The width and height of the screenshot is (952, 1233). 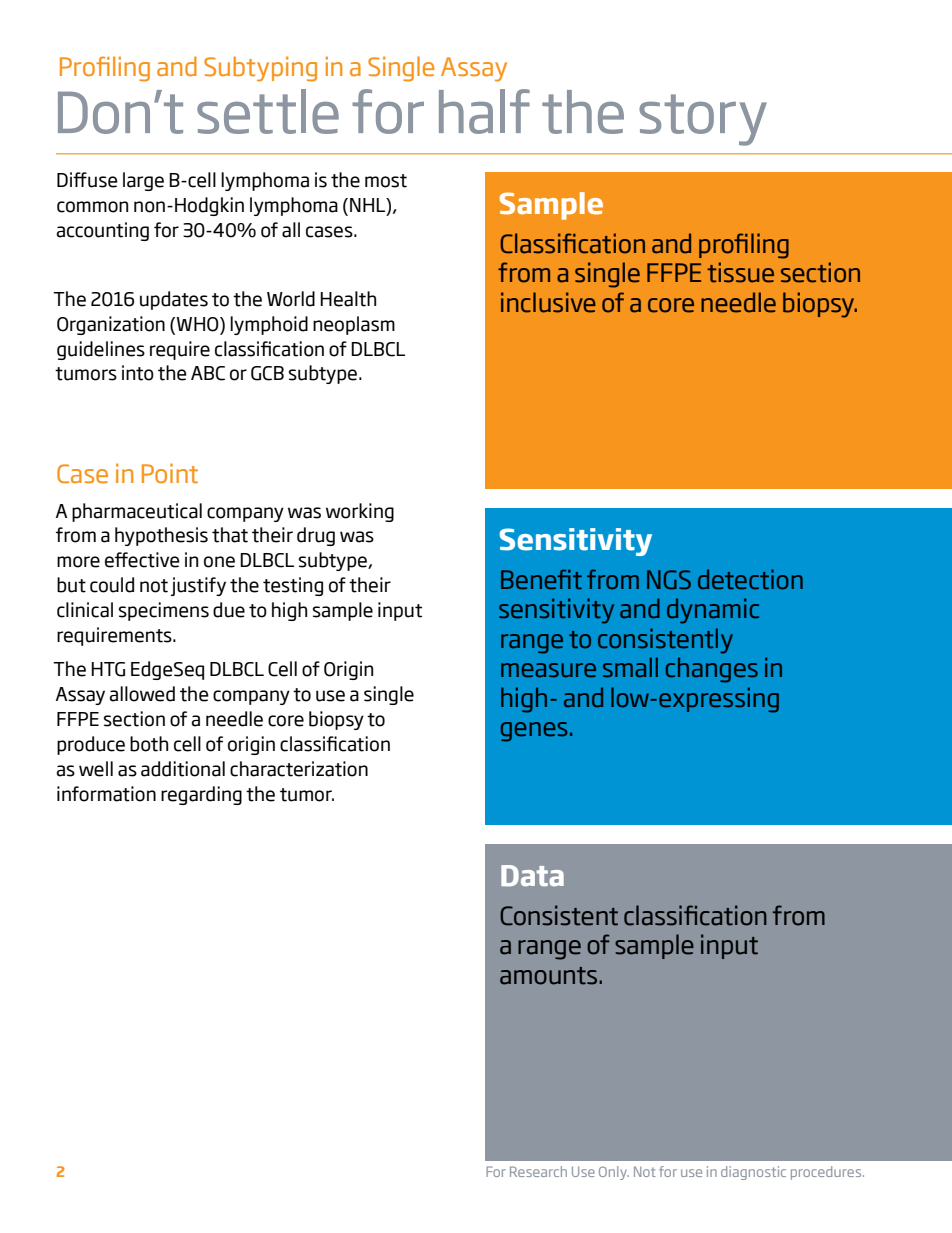 What do you see at coordinates (541, 579) in the screenshot?
I see `Benefit` at bounding box center [541, 579].
